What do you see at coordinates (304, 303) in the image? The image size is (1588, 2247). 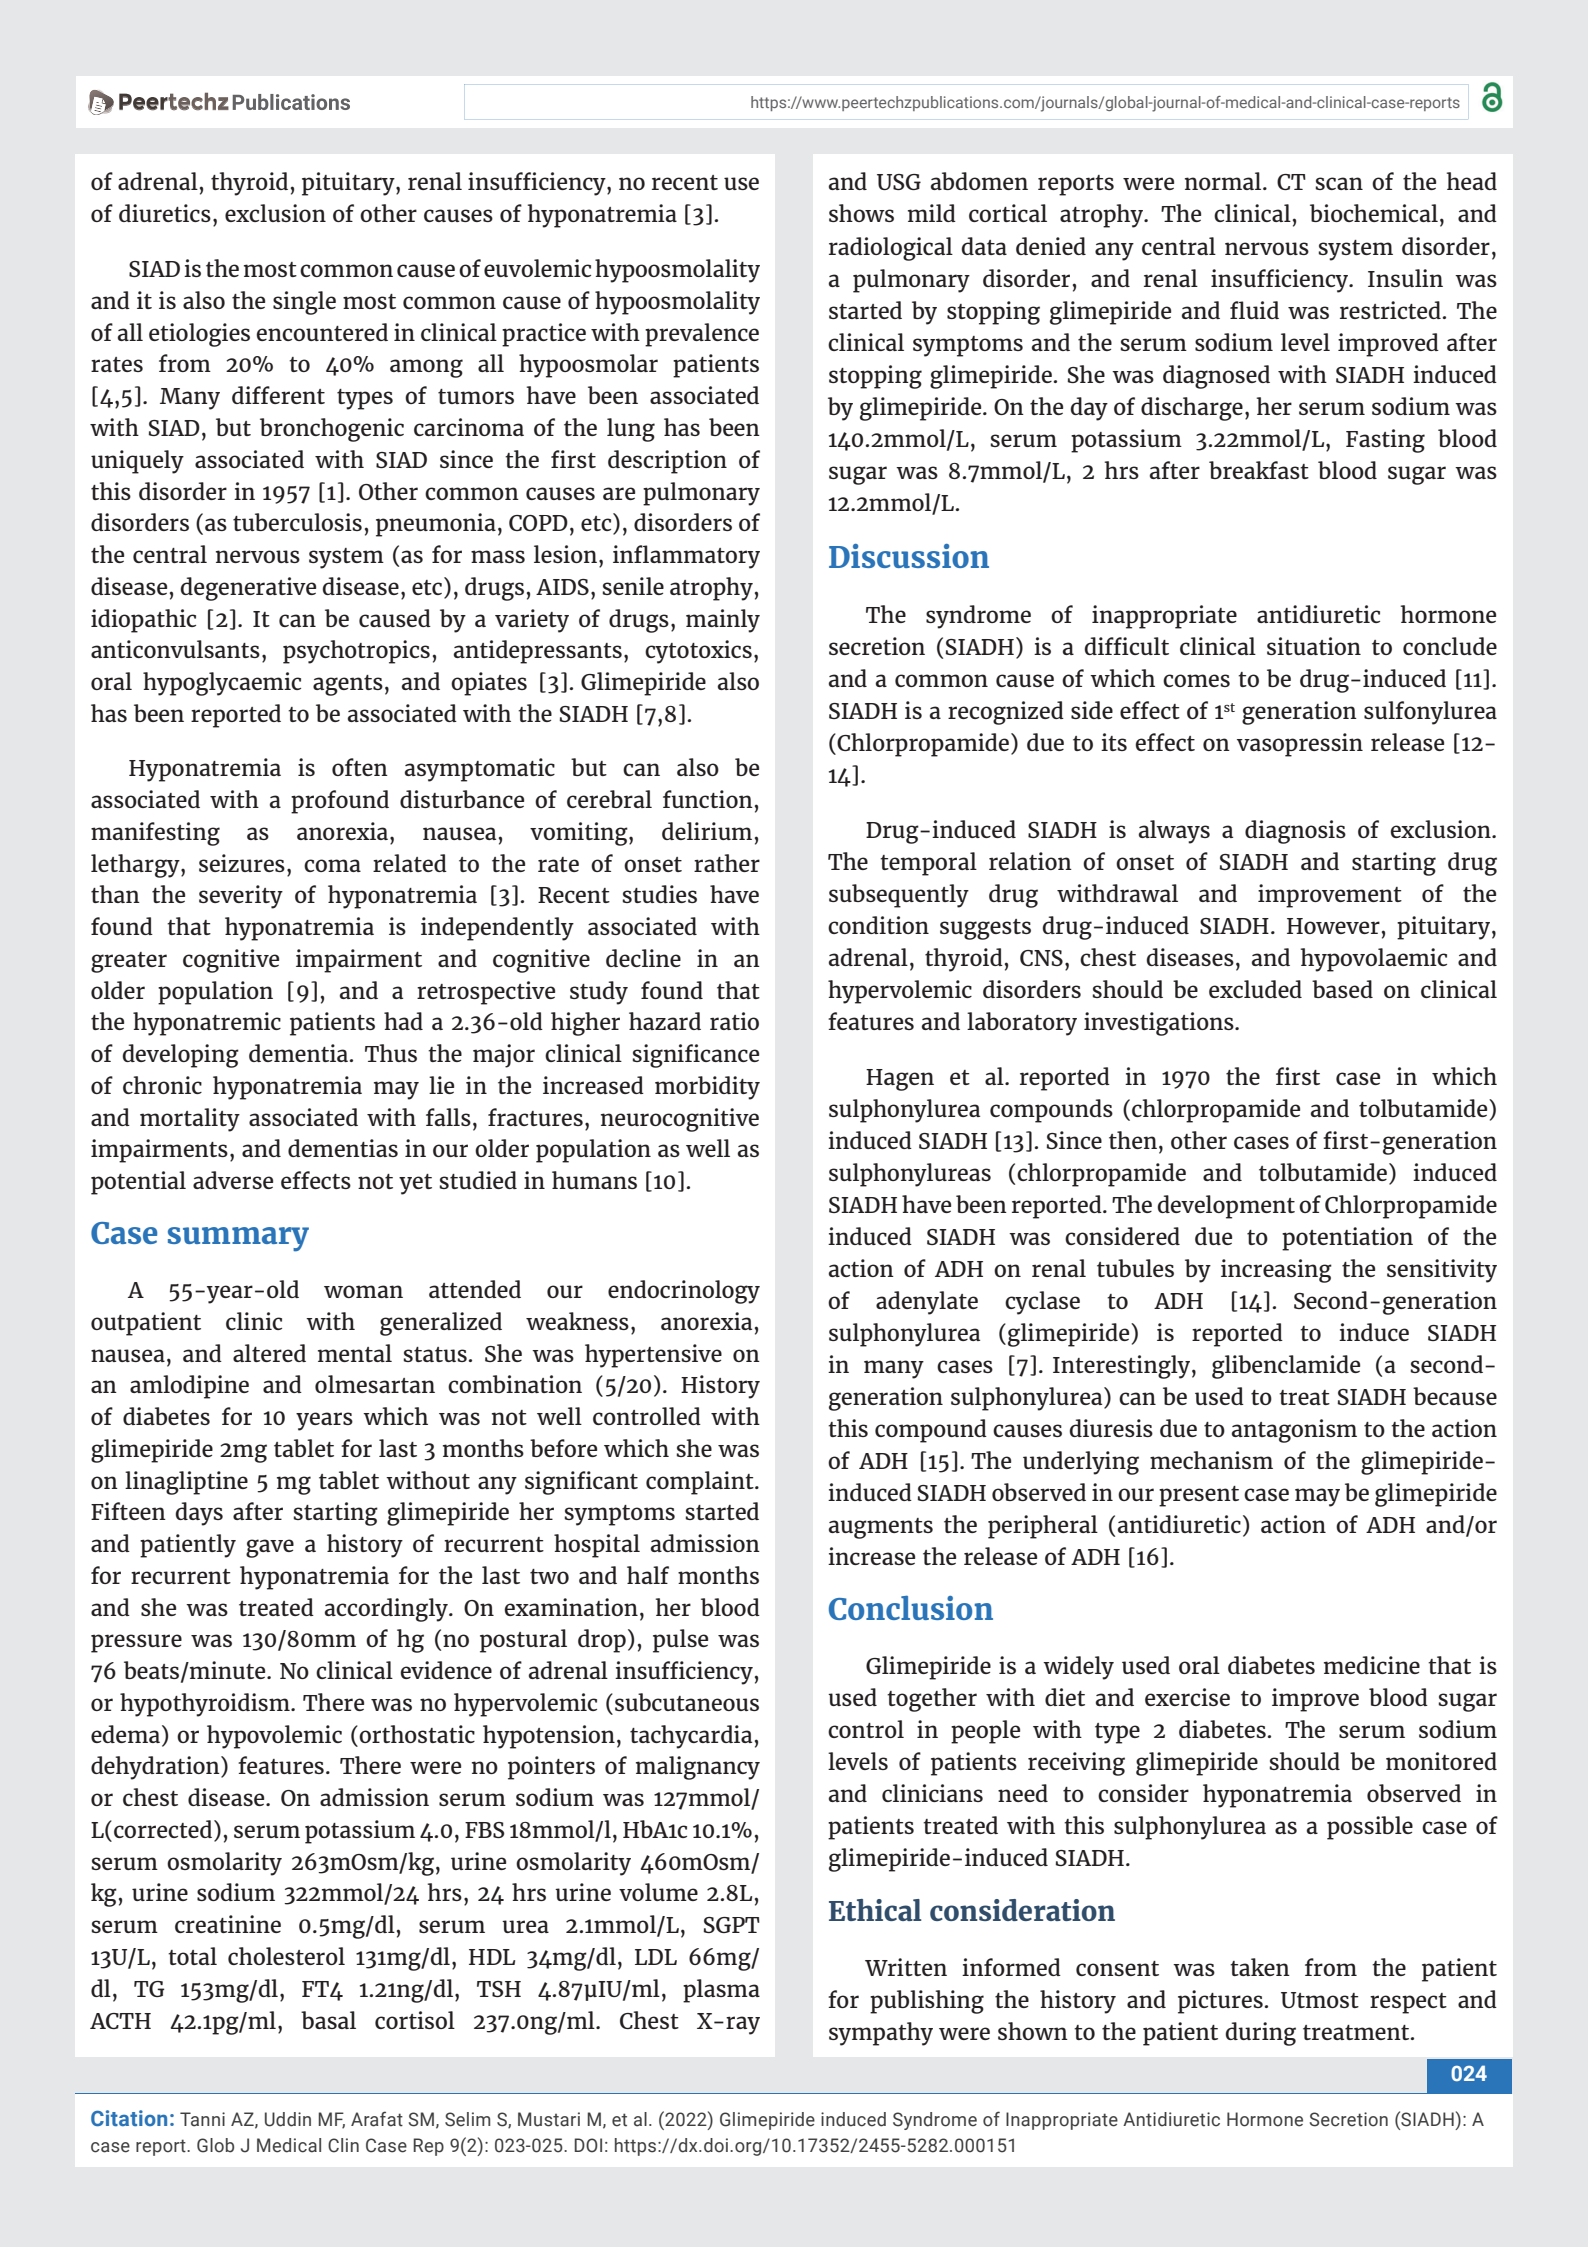 I see `single` at bounding box center [304, 303].
